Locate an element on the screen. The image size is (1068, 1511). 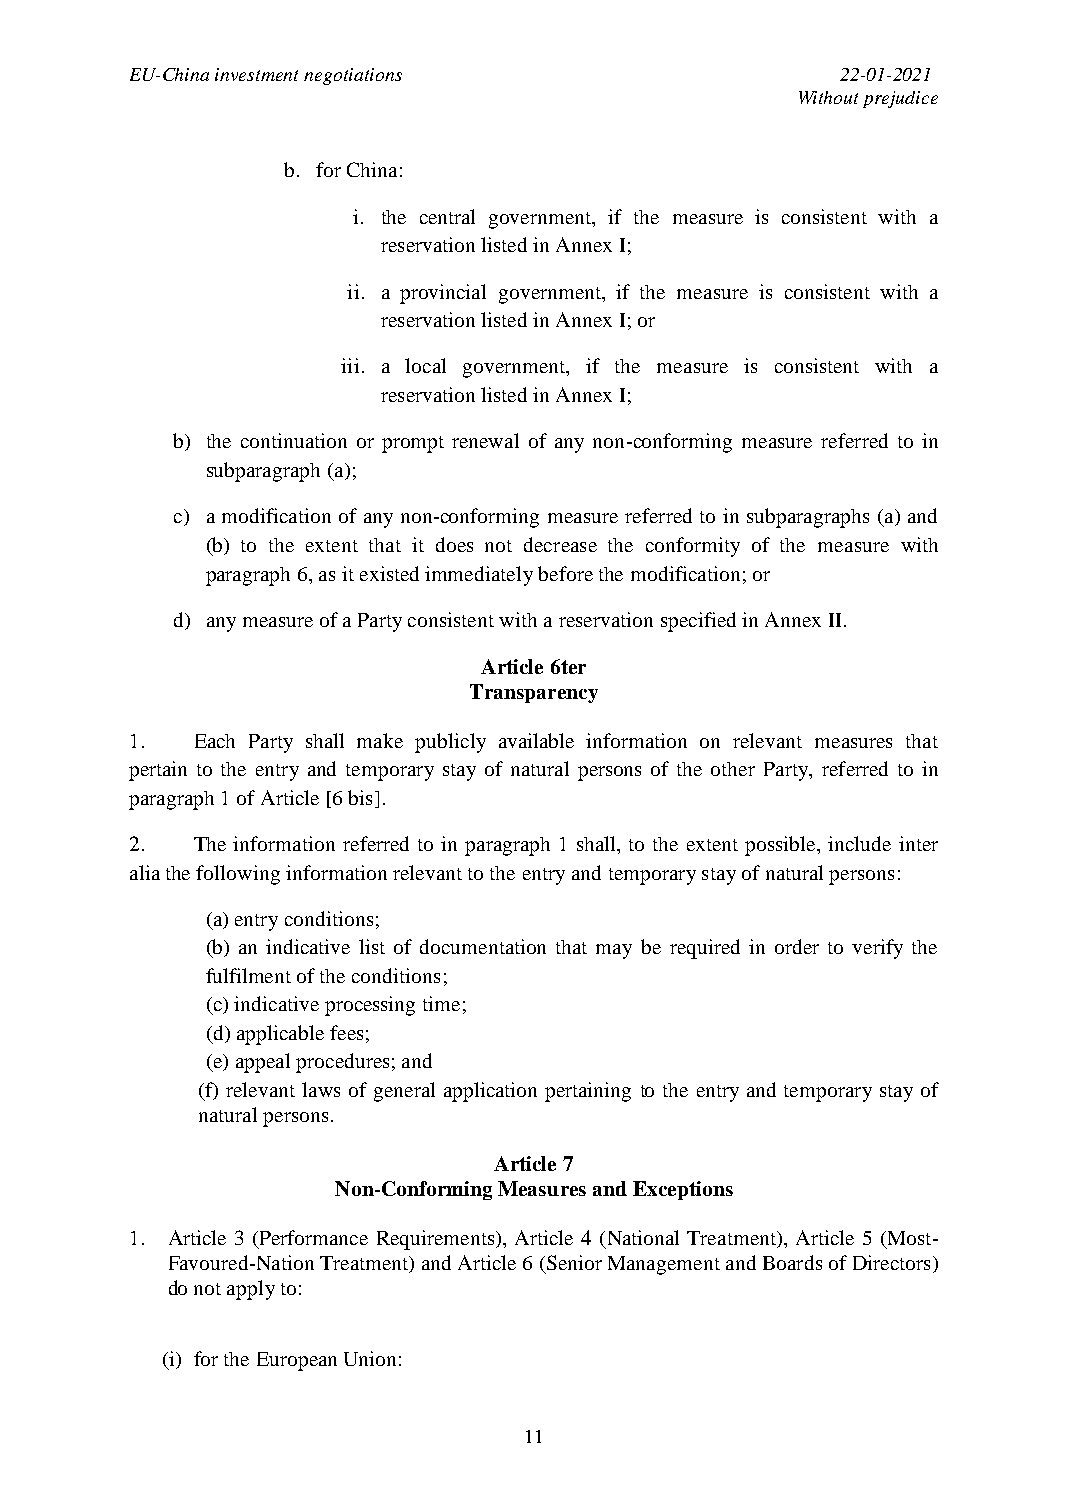
central is located at coordinates (447, 216).
